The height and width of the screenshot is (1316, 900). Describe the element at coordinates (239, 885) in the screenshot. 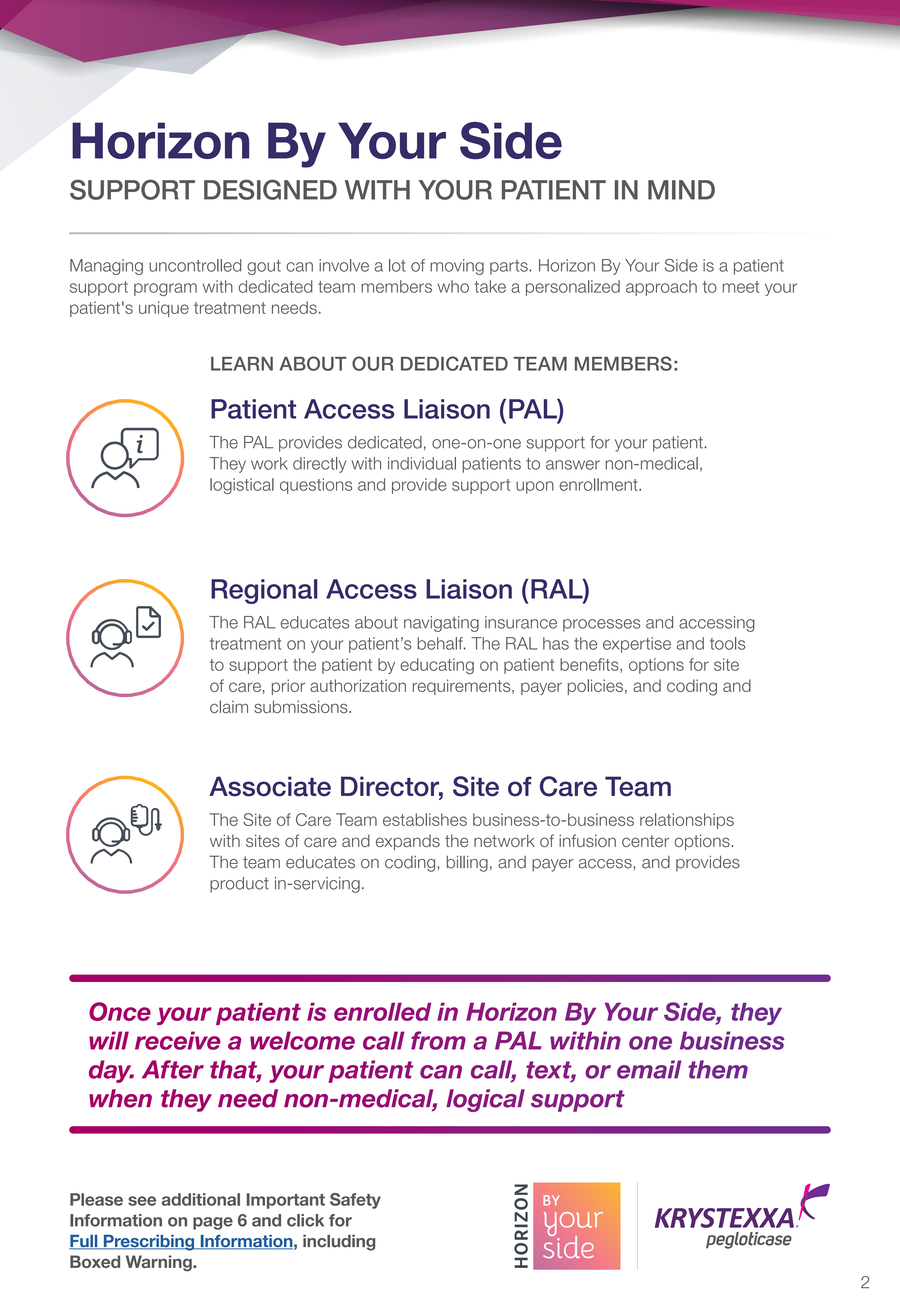

I see `product` at that location.
